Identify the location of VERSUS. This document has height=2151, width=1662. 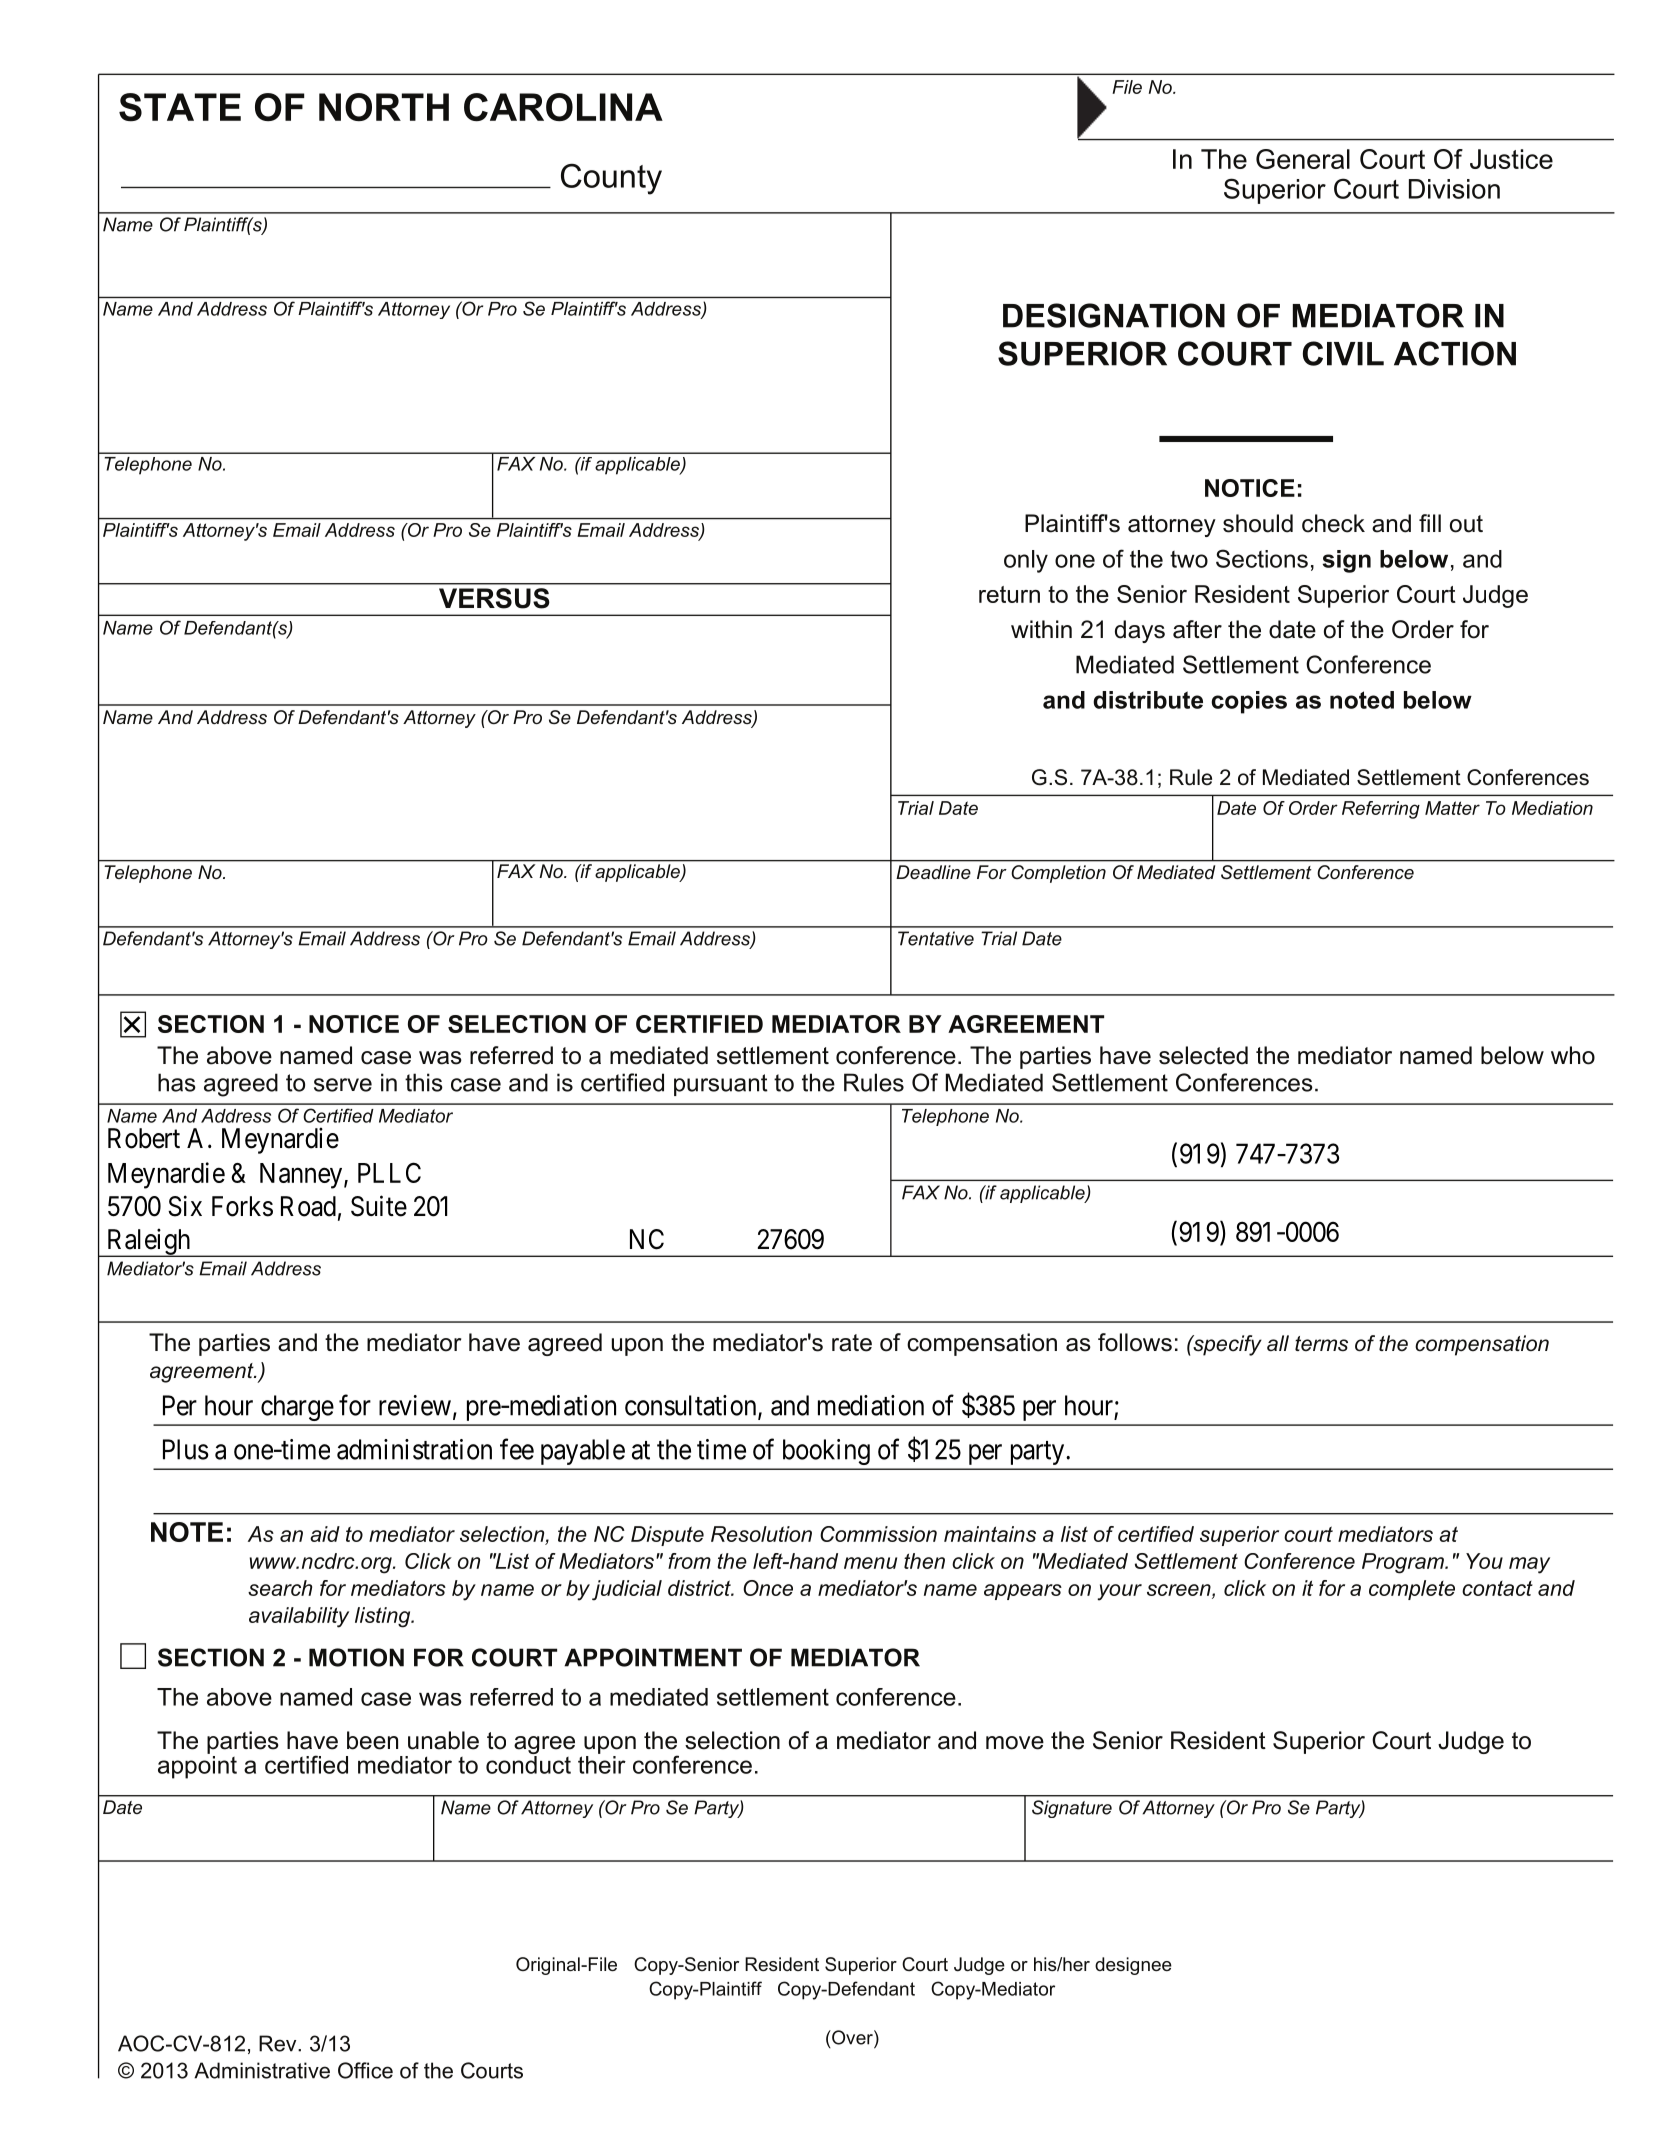
(494, 598).
